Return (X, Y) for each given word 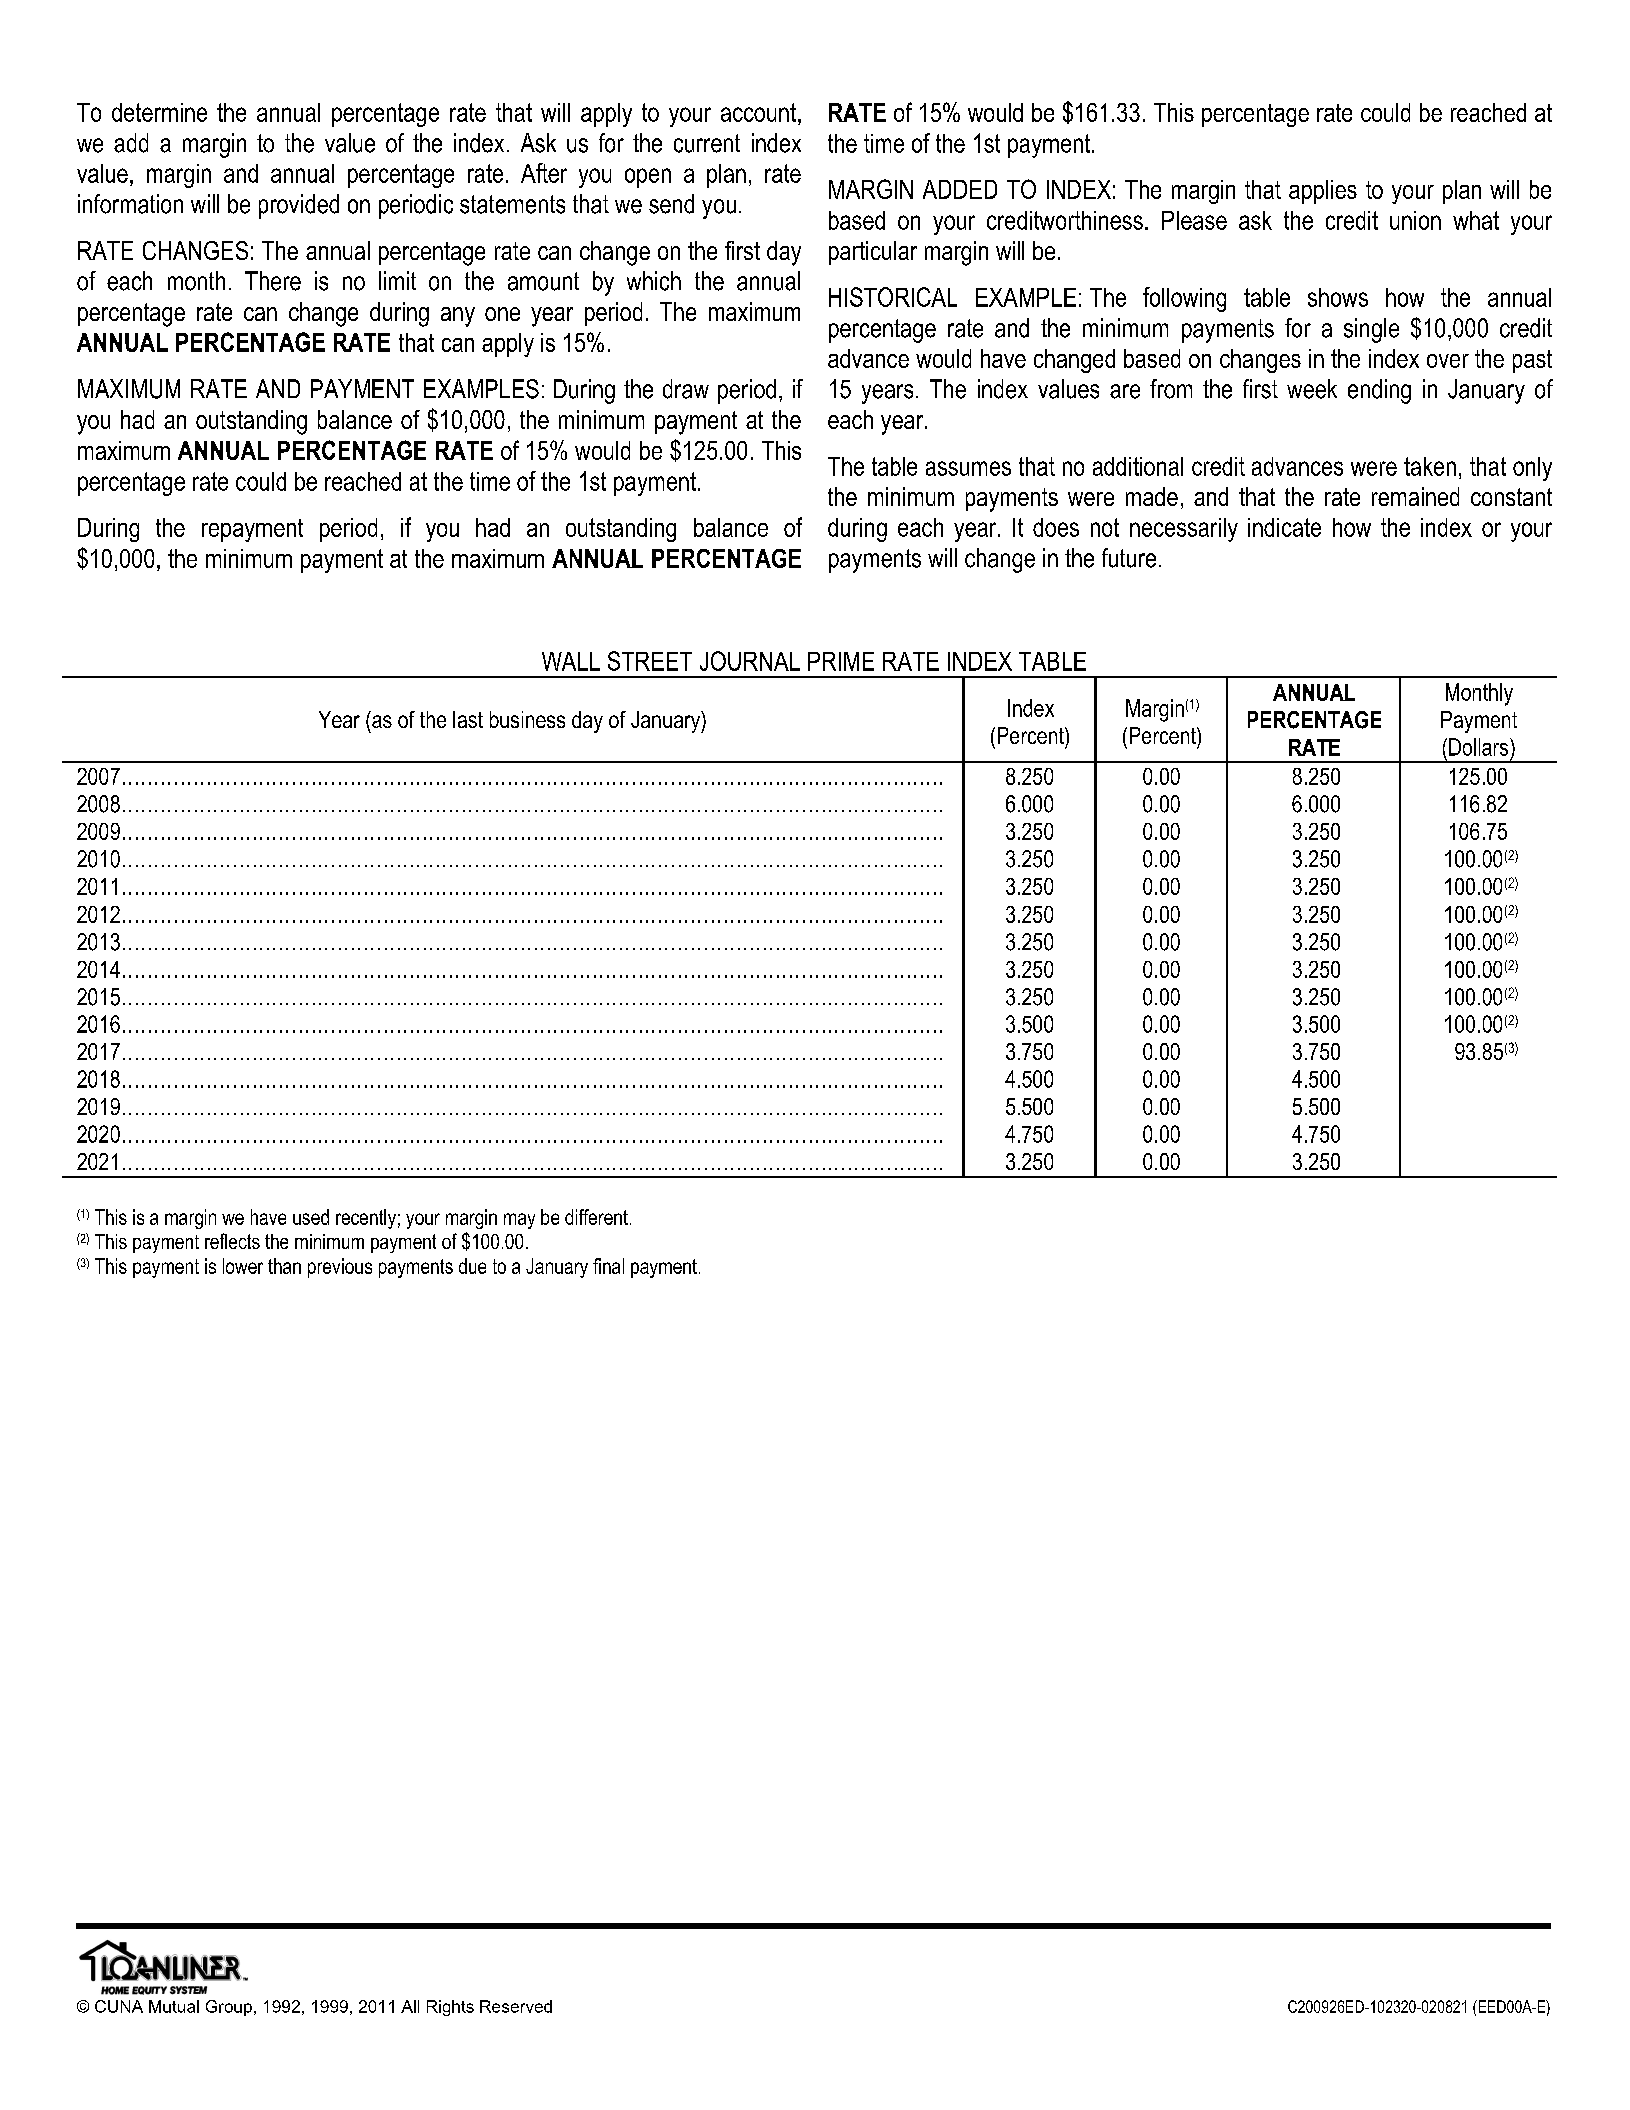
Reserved (516, 2006)
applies (1323, 192)
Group (229, 2008)
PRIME (841, 661)
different (596, 1217)
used (311, 1217)
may (519, 1221)
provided (299, 206)
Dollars (1480, 747)
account (758, 112)
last (468, 719)
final (608, 1266)
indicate (1284, 527)
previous (340, 1268)
